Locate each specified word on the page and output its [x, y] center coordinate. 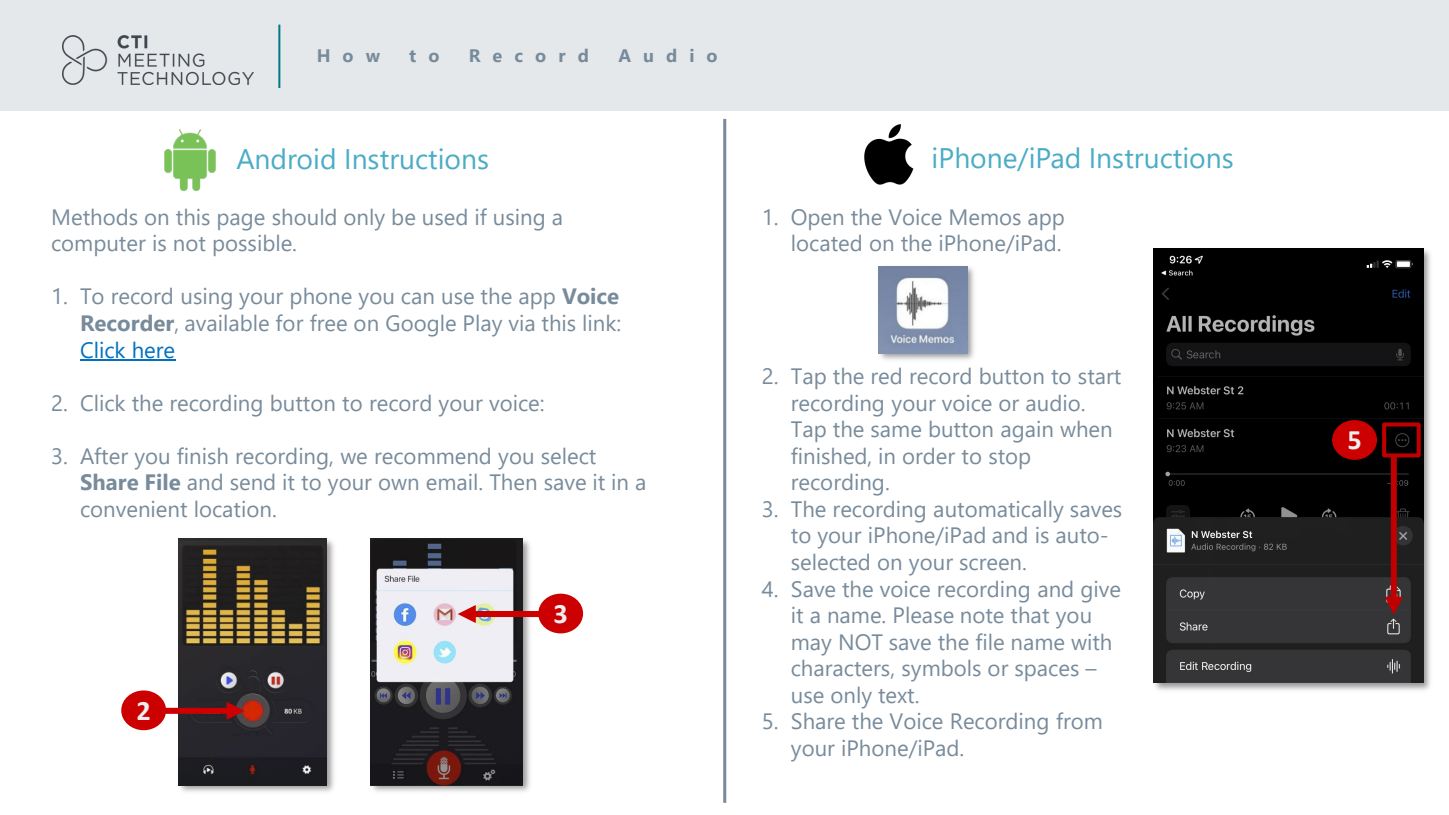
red [886, 376]
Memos [985, 217]
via [521, 323]
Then [513, 482]
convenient [134, 509]
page [241, 222]
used [445, 217]
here [153, 350]
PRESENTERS [378, 55]
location [232, 509]
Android [285, 159]
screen [990, 564]
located [826, 243]
